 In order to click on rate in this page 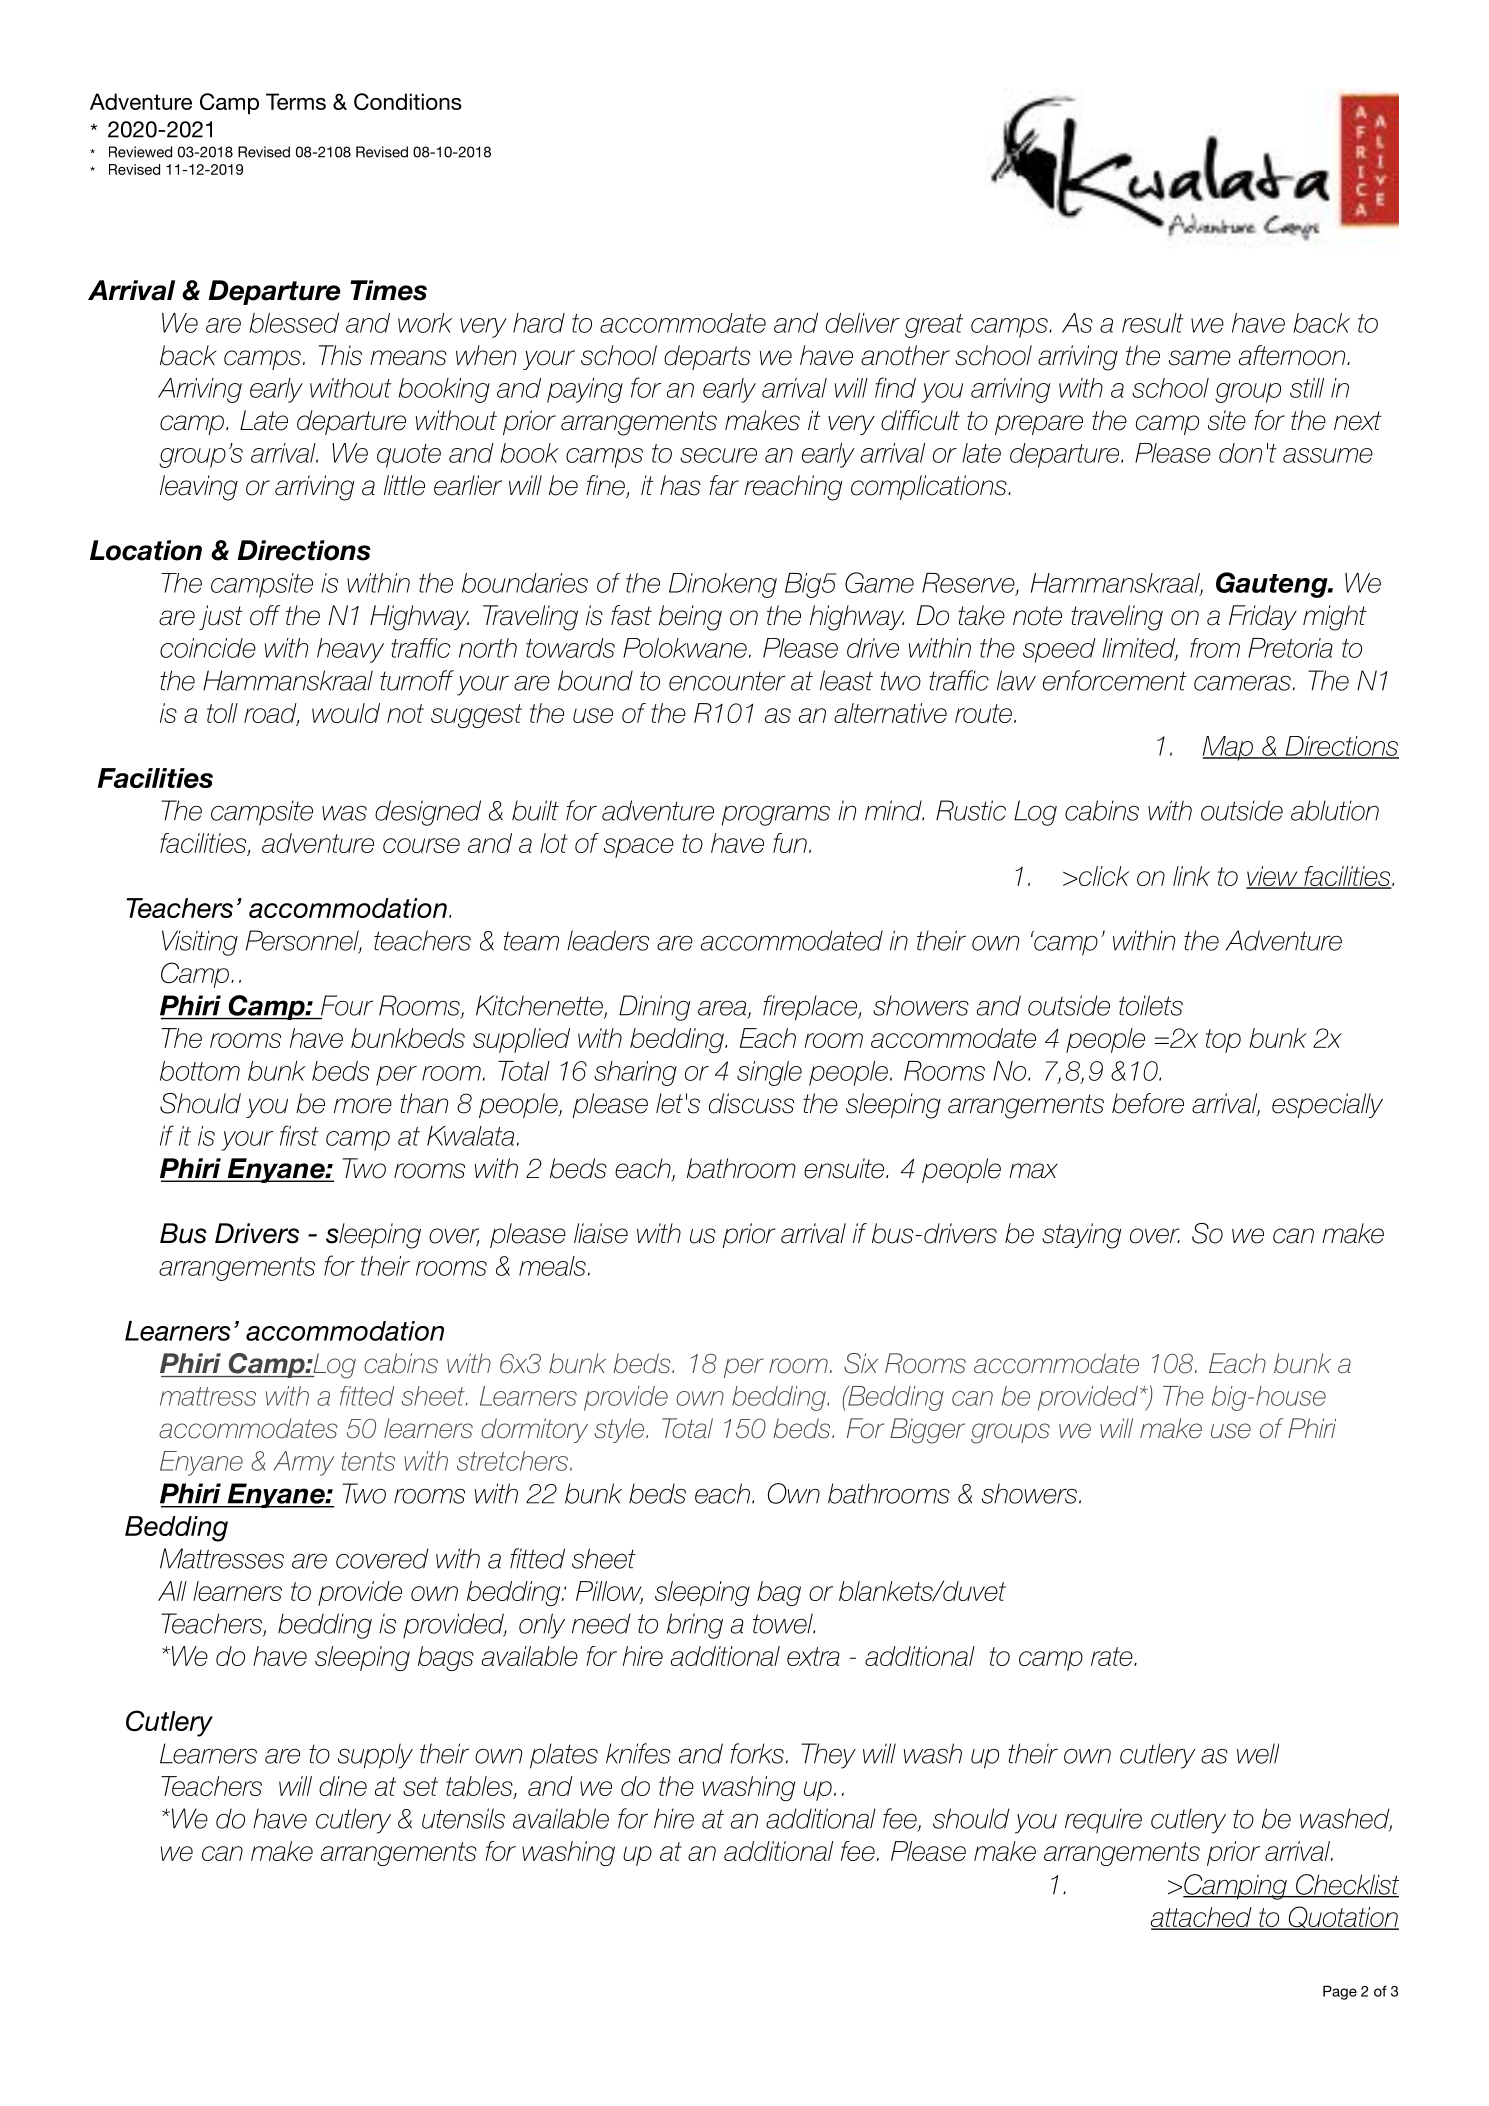, I will do `click(1113, 1656)`.
